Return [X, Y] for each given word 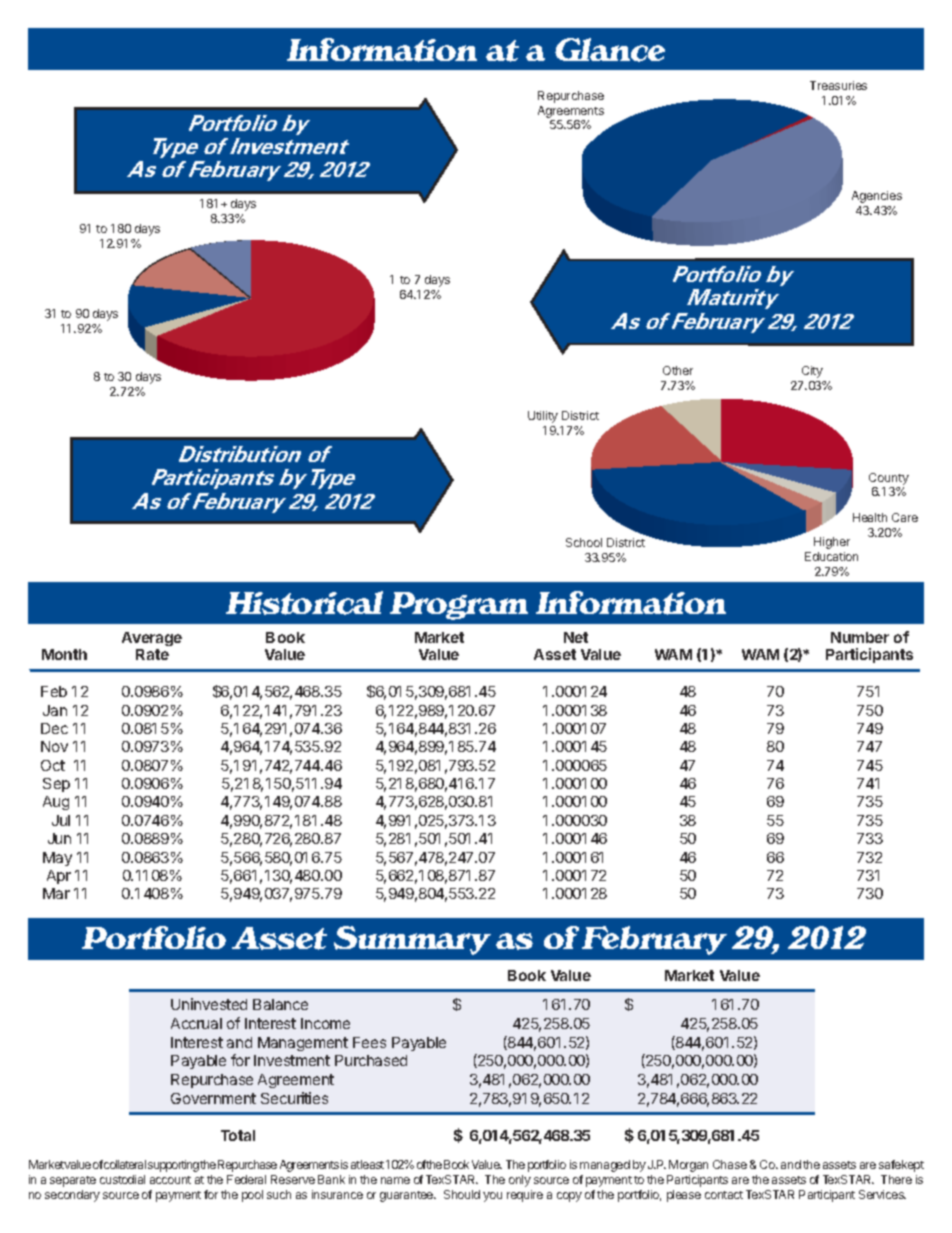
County [889, 479]
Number [860, 637]
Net [576, 637]
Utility [543, 417]
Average [152, 641]
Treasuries [838, 85]
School [584, 542]
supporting [173, 1166]
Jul [61, 820]
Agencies [877, 197]
